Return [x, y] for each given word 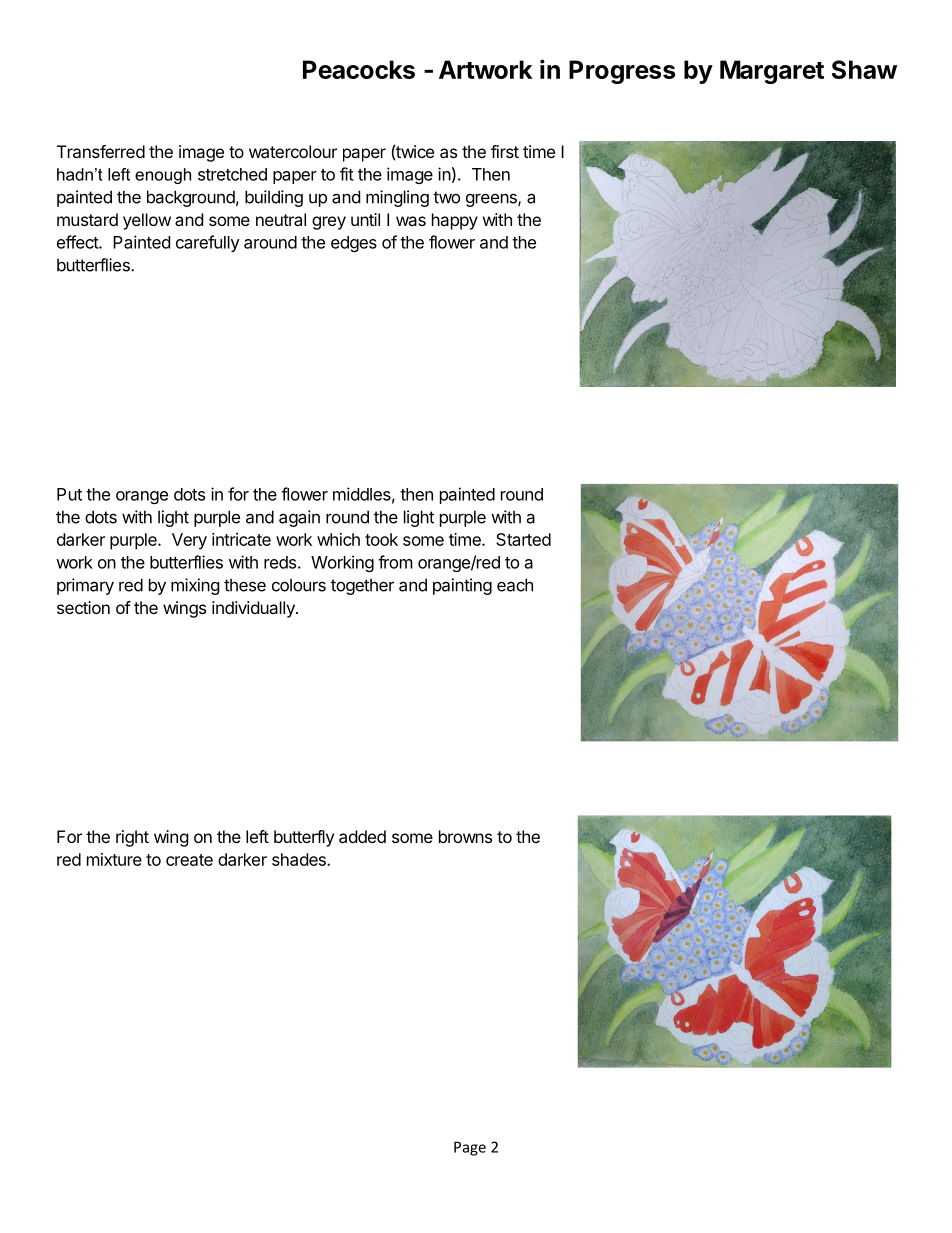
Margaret [772, 72]
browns [465, 836]
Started [523, 539]
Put [69, 494]
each [515, 585]
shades [300, 859]
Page [470, 1148]
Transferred [101, 151]
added [362, 836]
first [505, 151]
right [132, 838]
